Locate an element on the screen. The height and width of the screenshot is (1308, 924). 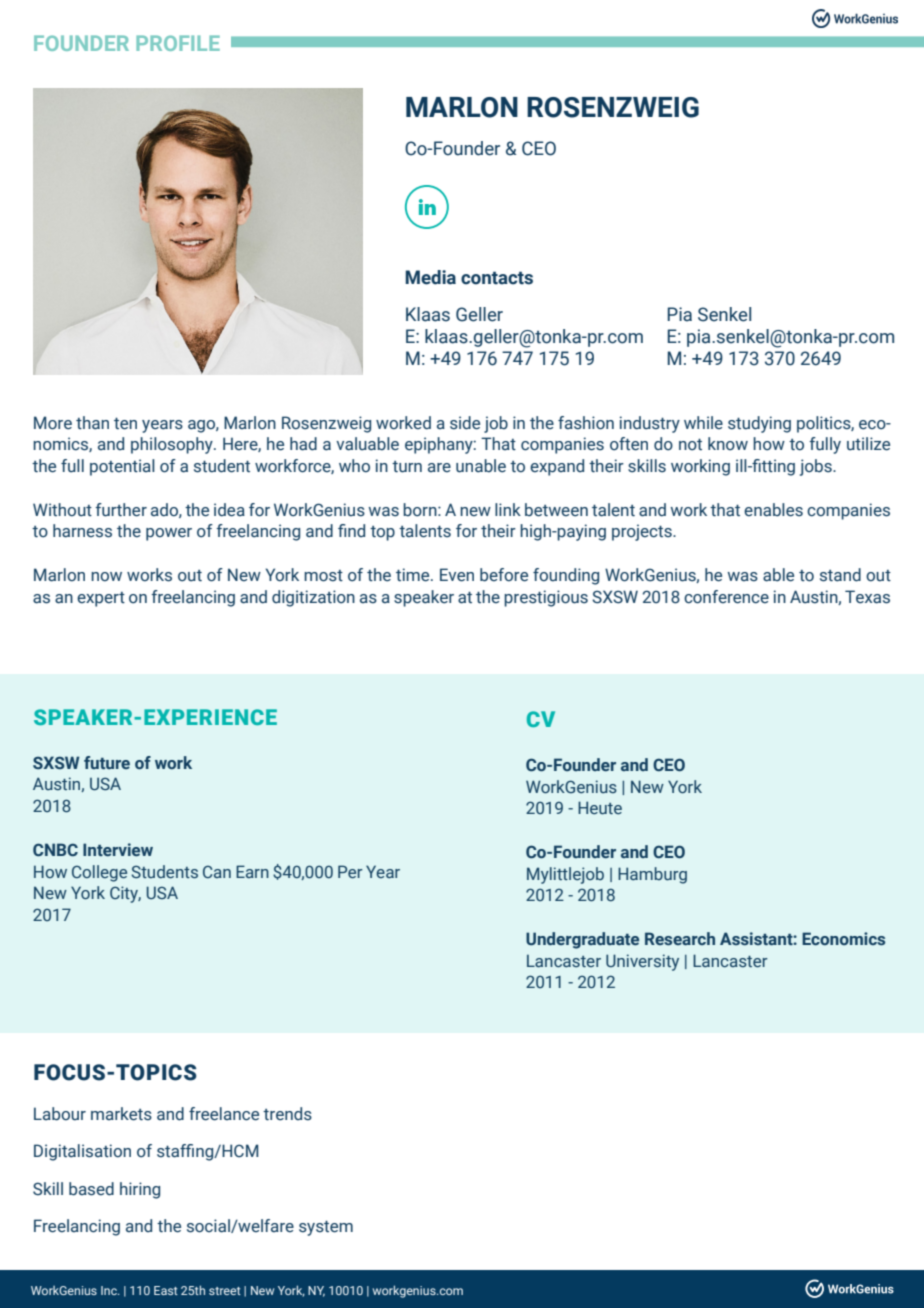
East is located at coordinates (166, 1290).
